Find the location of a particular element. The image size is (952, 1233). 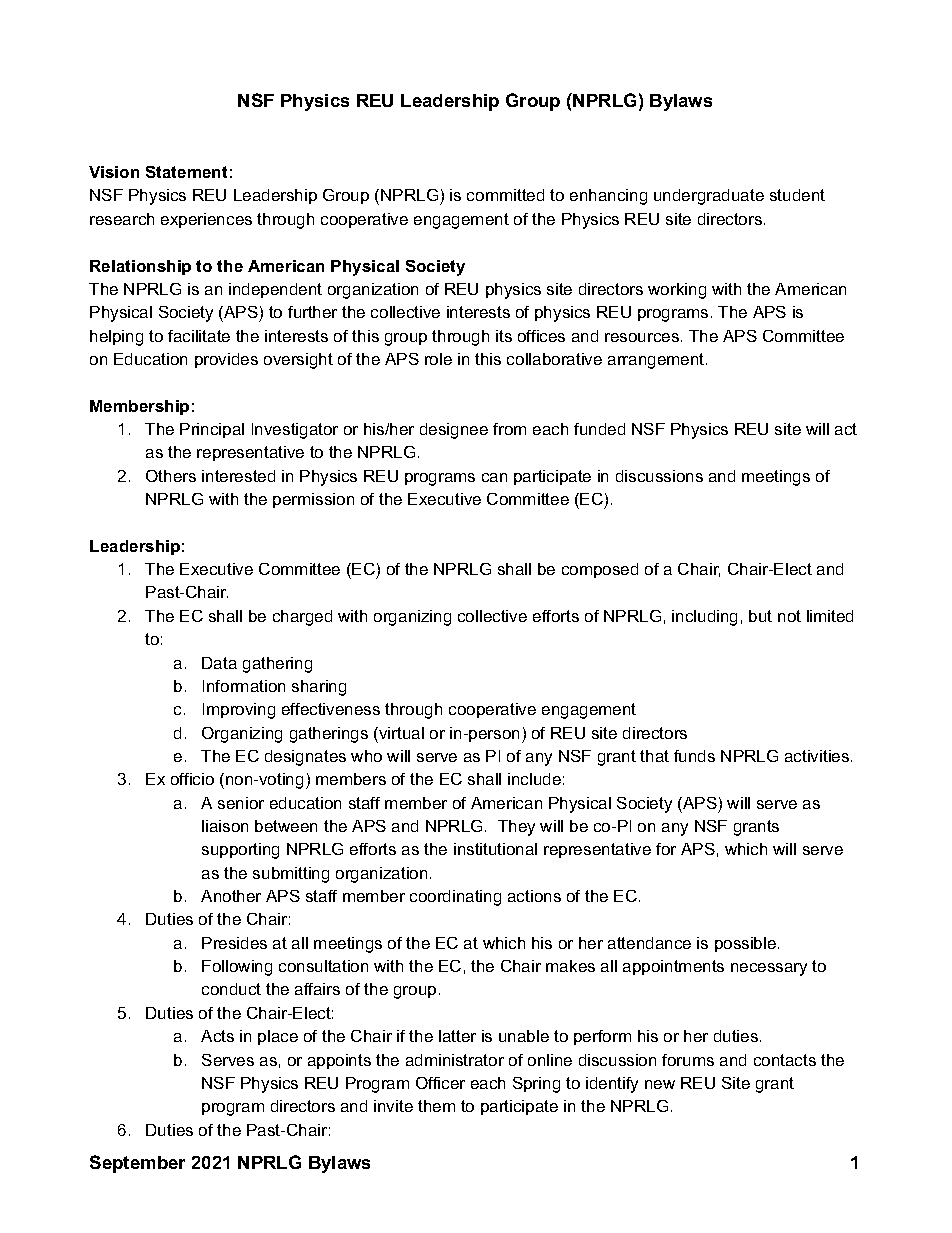

committed is located at coordinates (505, 195).
